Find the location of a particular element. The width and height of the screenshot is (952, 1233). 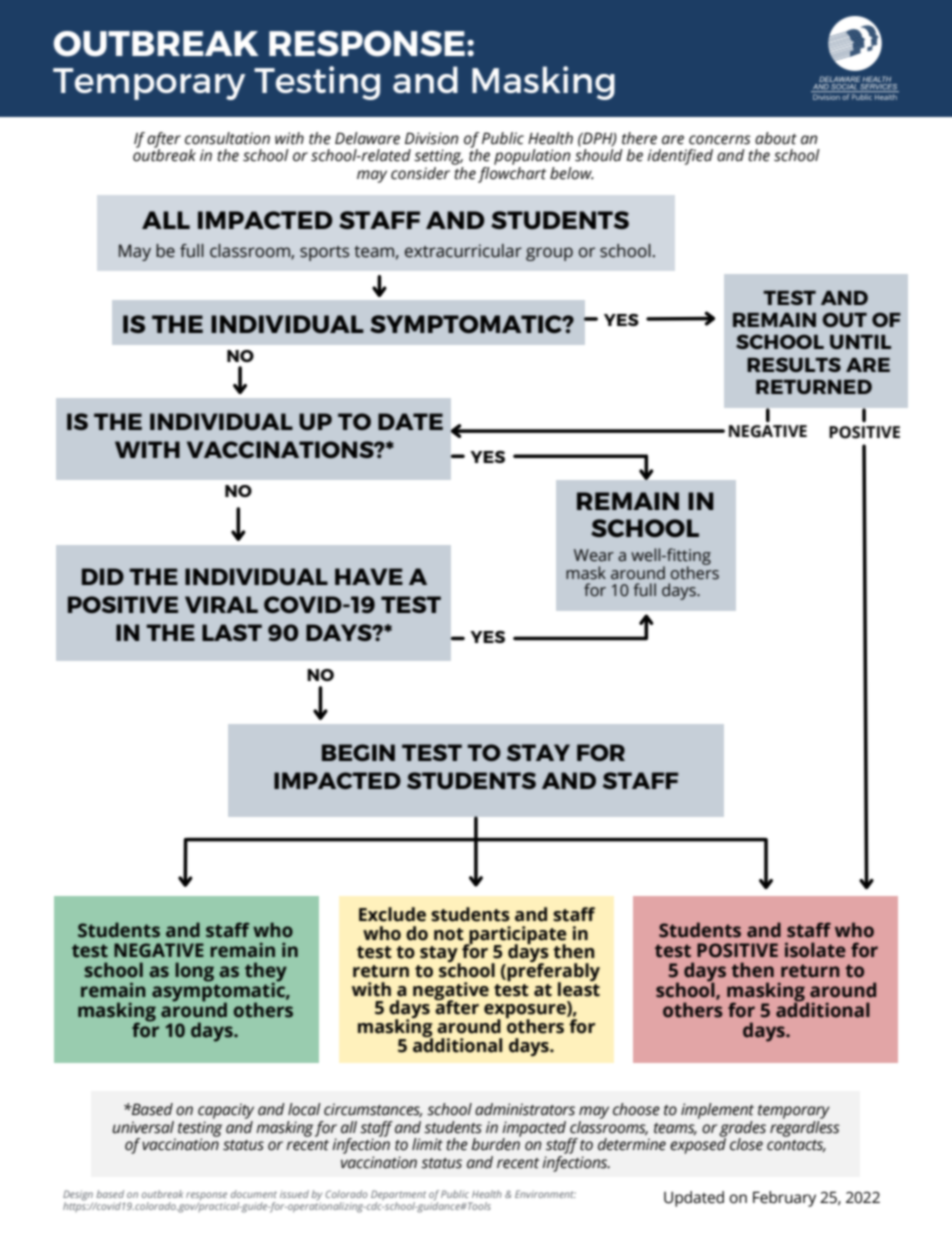

Wear is located at coordinates (594, 555).
